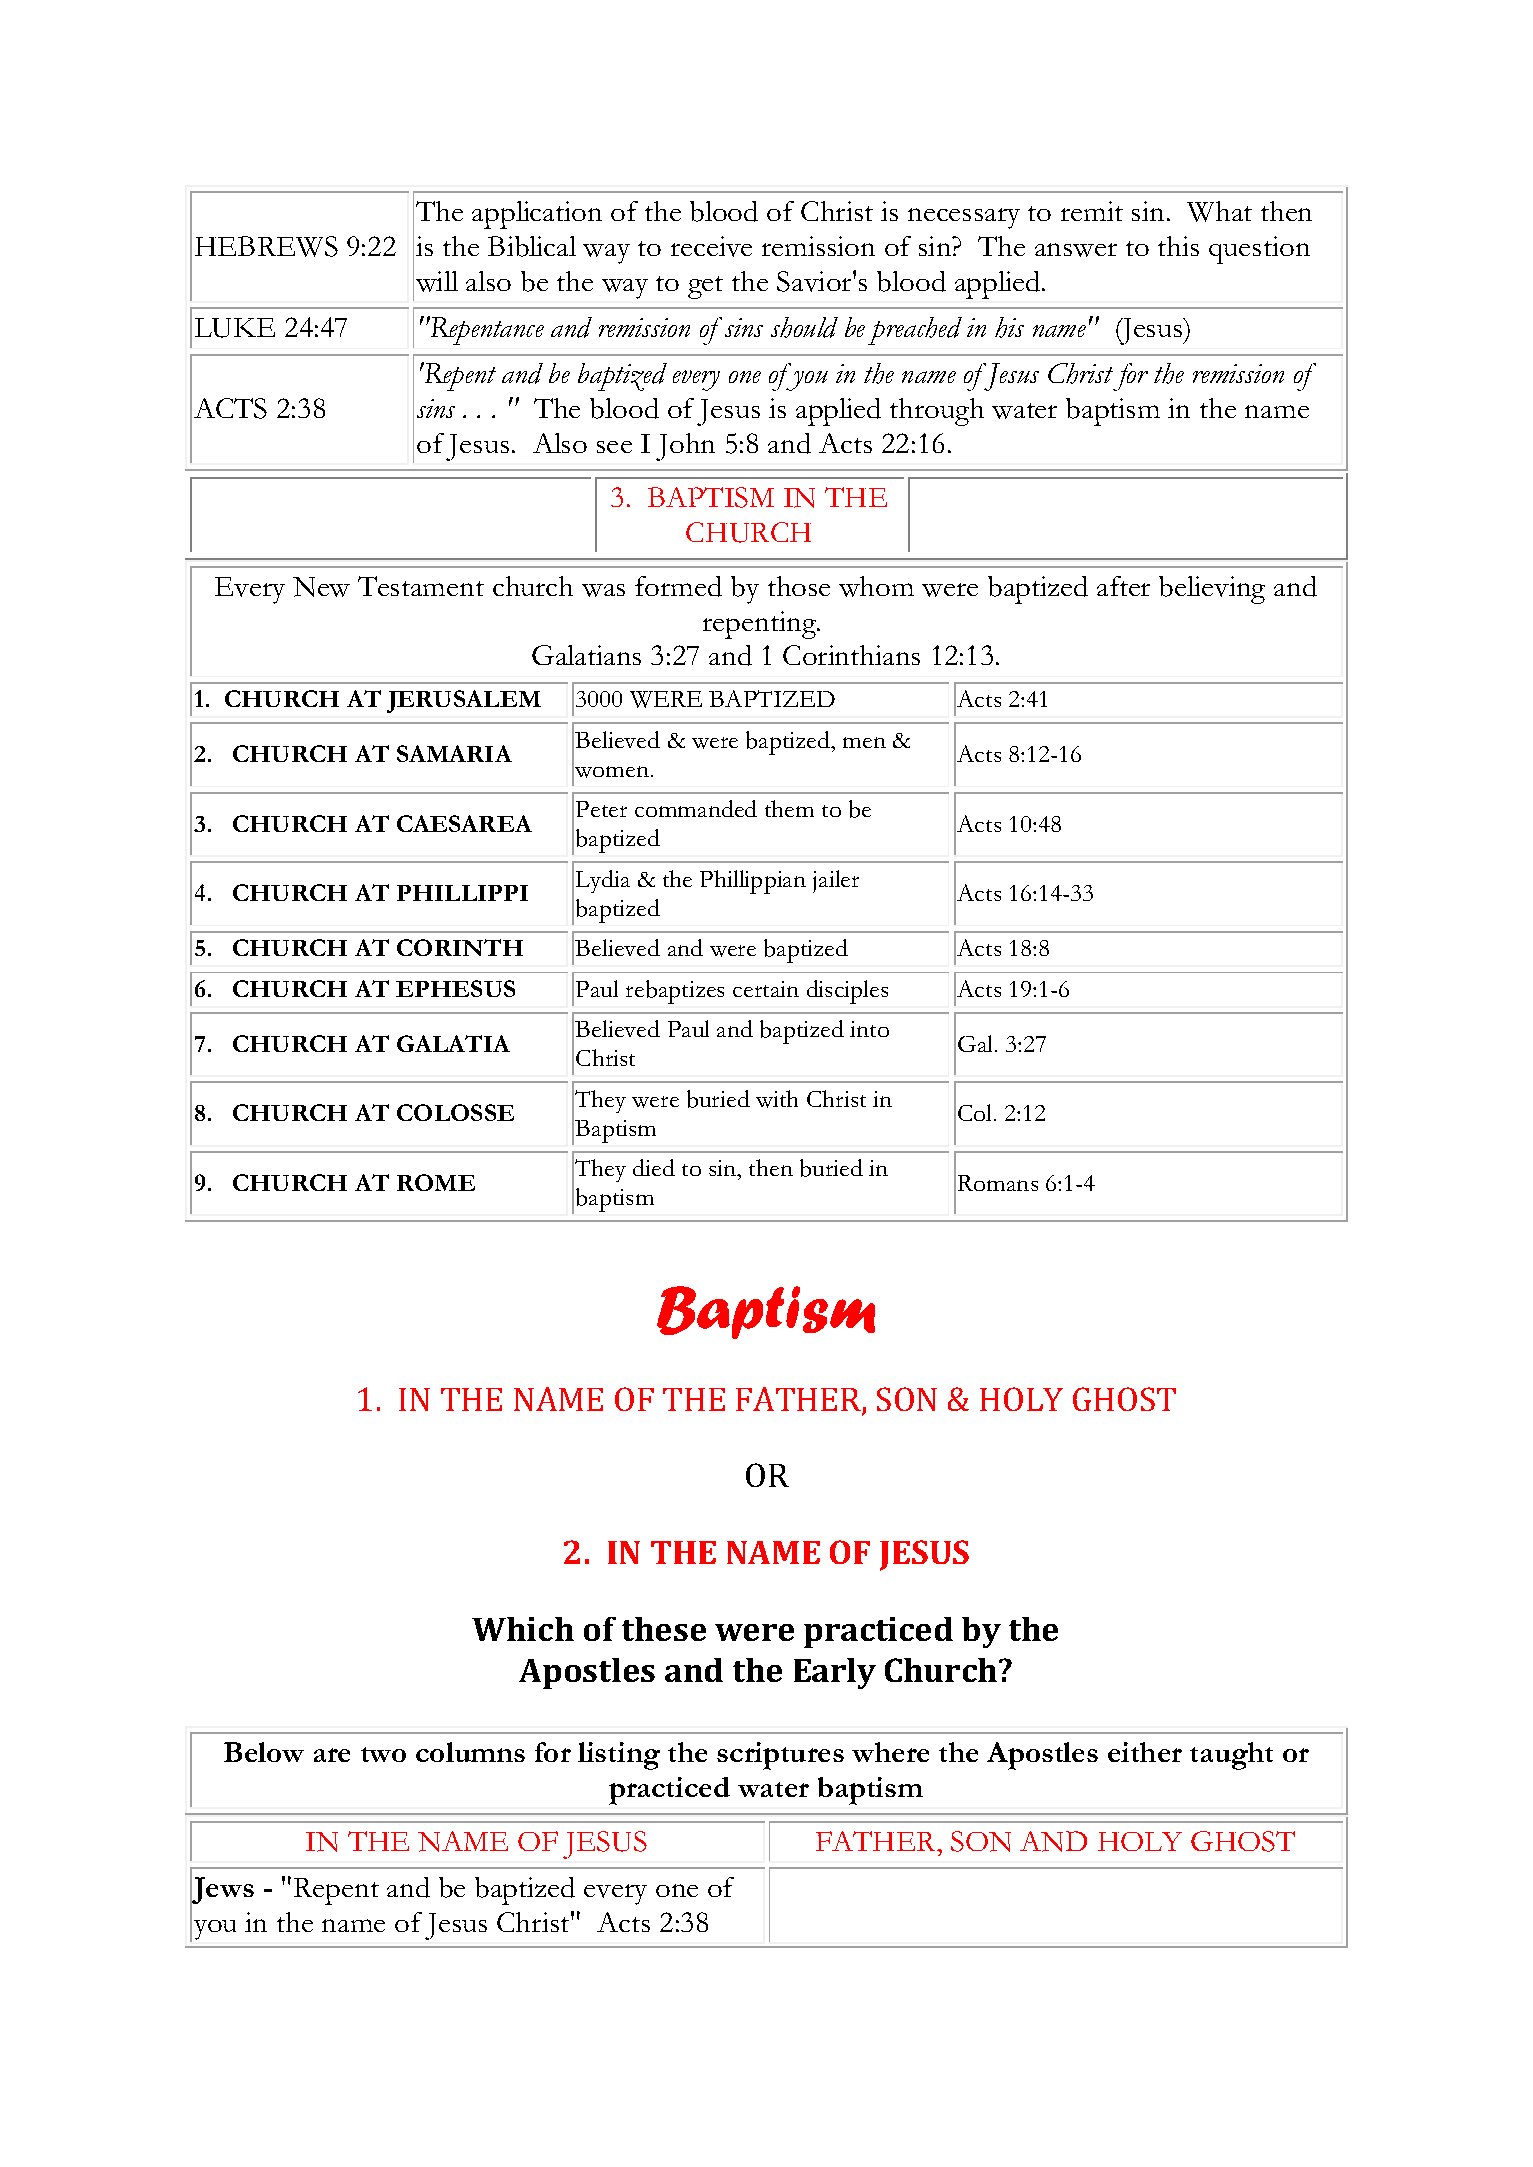 This screenshot has height=2167, width=1533. I want to click on Romans, so click(998, 1183).
